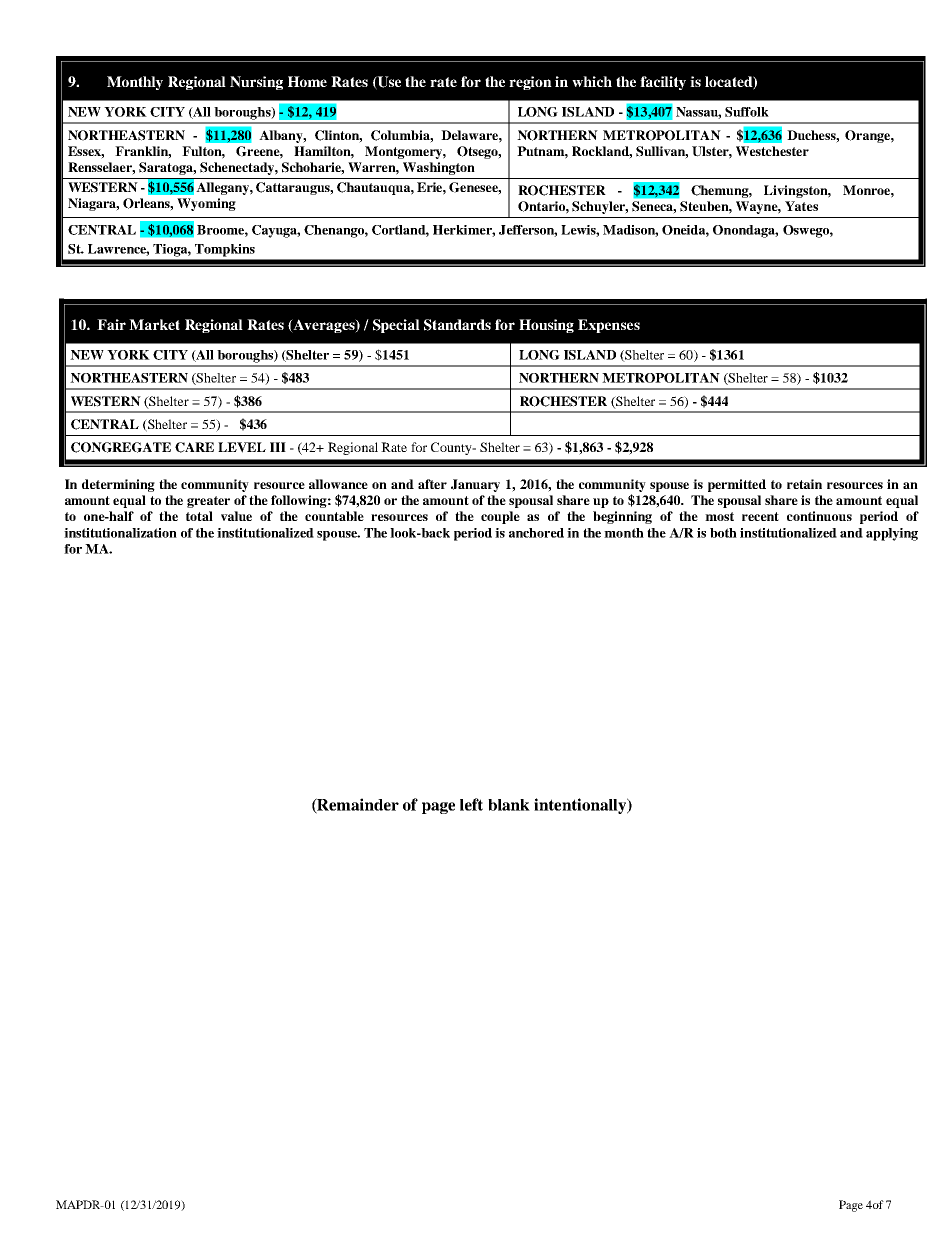 This image has width=952, height=1233. I want to click on January, so click(475, 485).
